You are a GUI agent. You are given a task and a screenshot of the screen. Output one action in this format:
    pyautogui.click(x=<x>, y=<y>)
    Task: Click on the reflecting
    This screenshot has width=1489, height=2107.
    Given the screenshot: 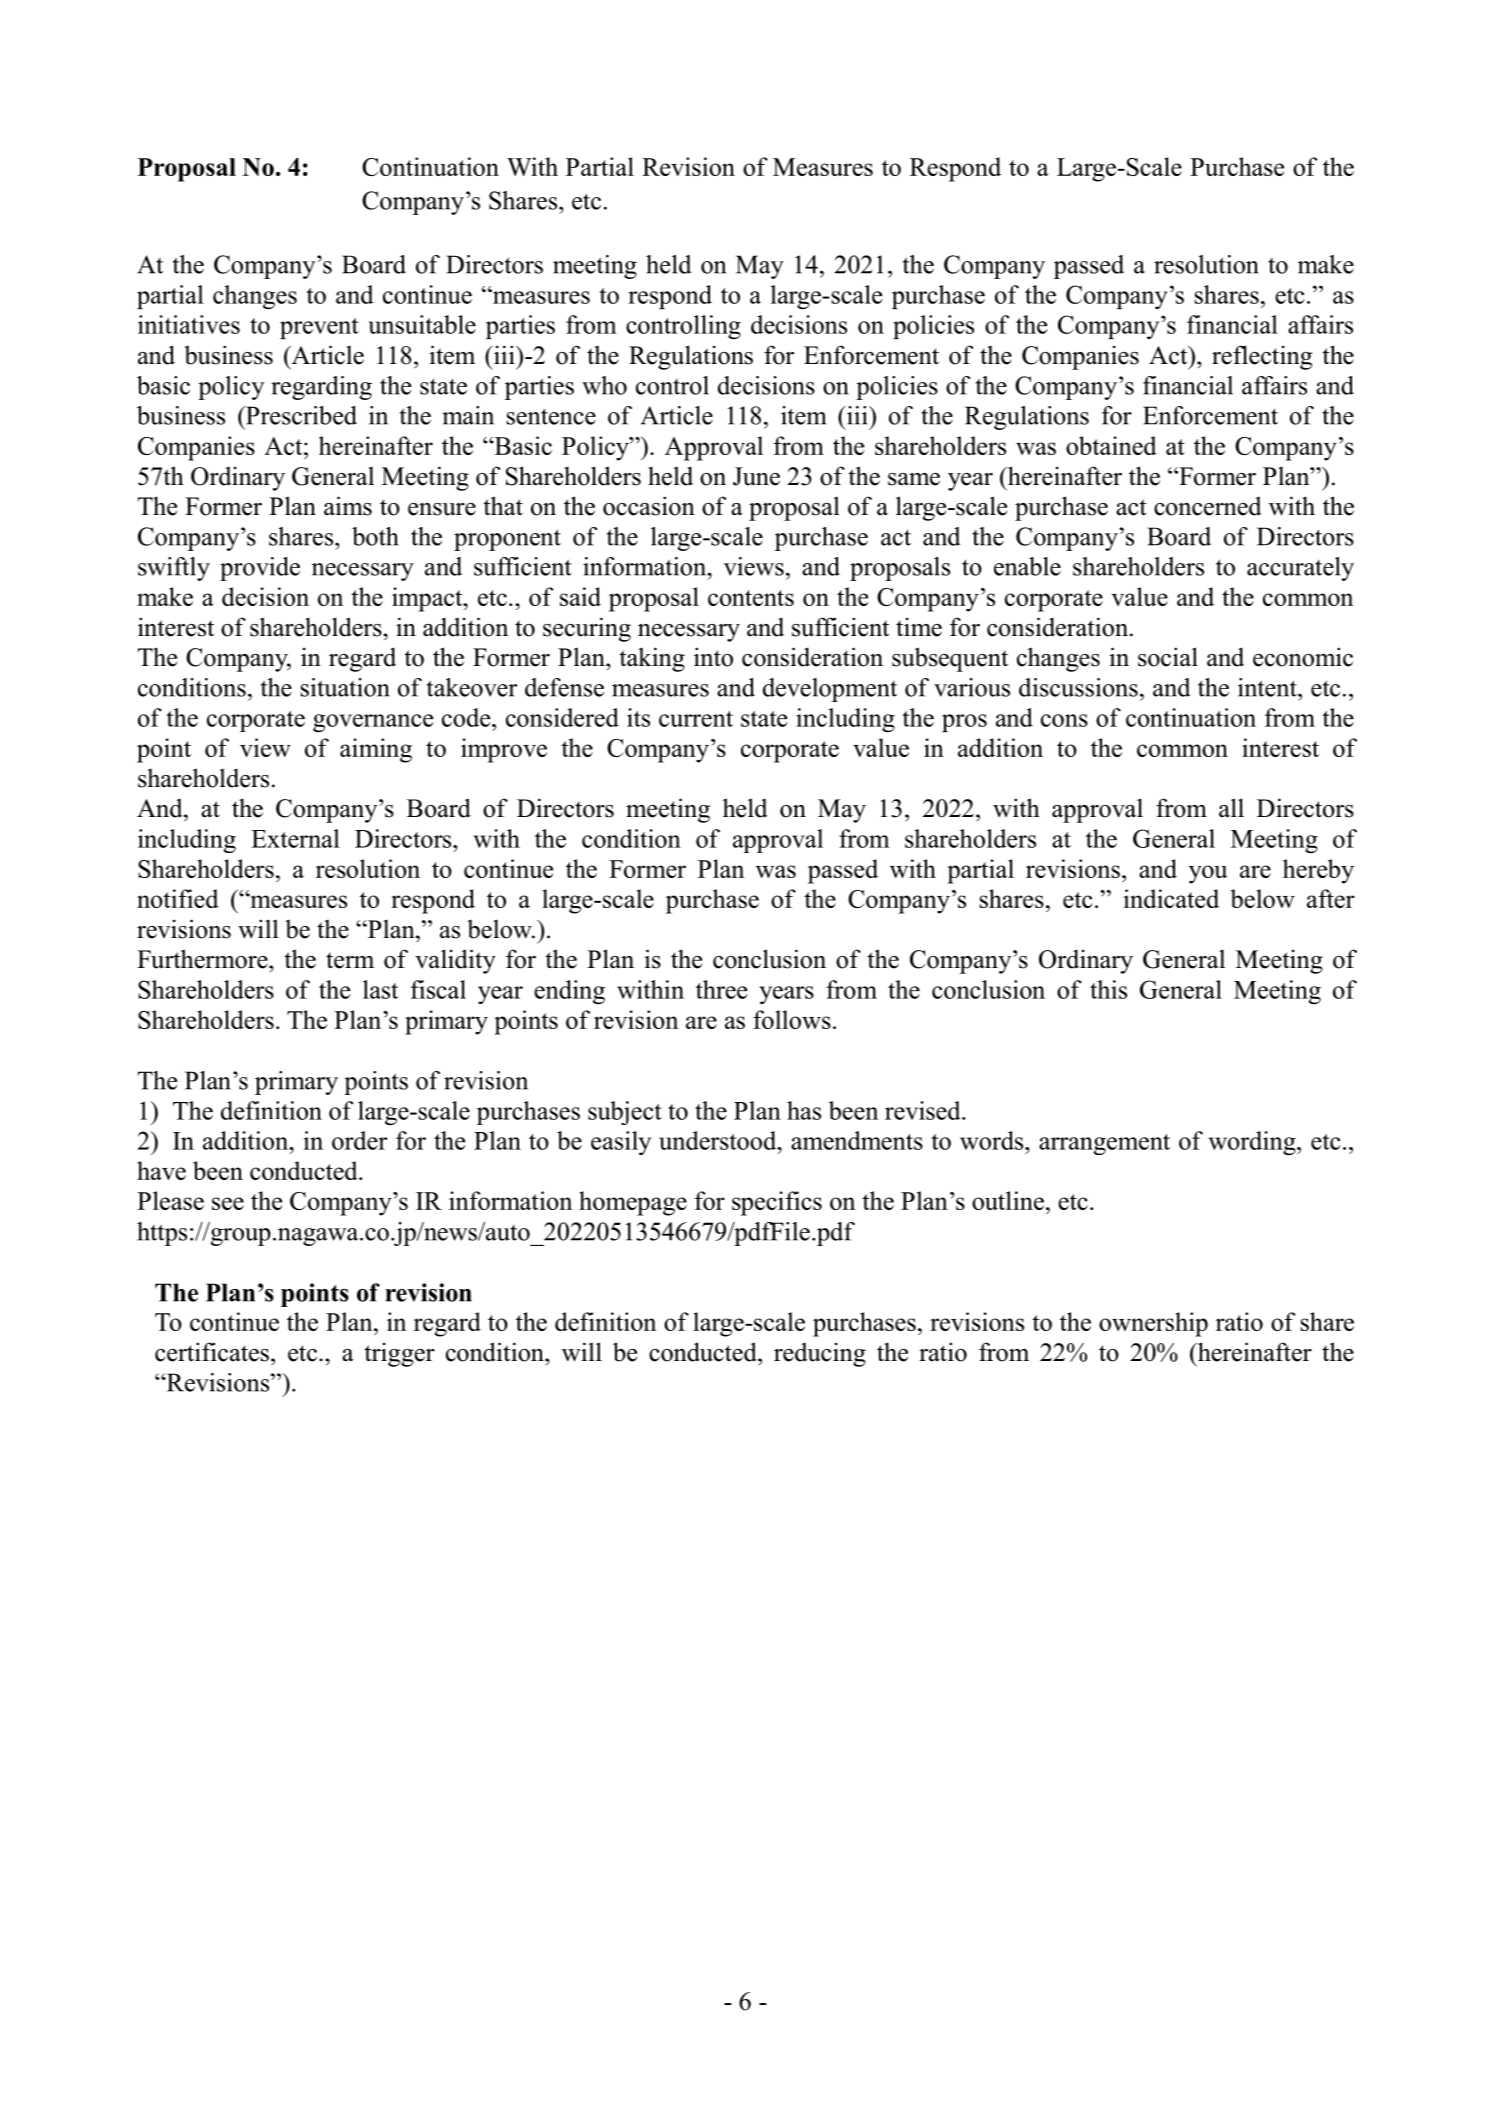 What is the action you would take?
    pyautogui.click(x=1262, y=357)
